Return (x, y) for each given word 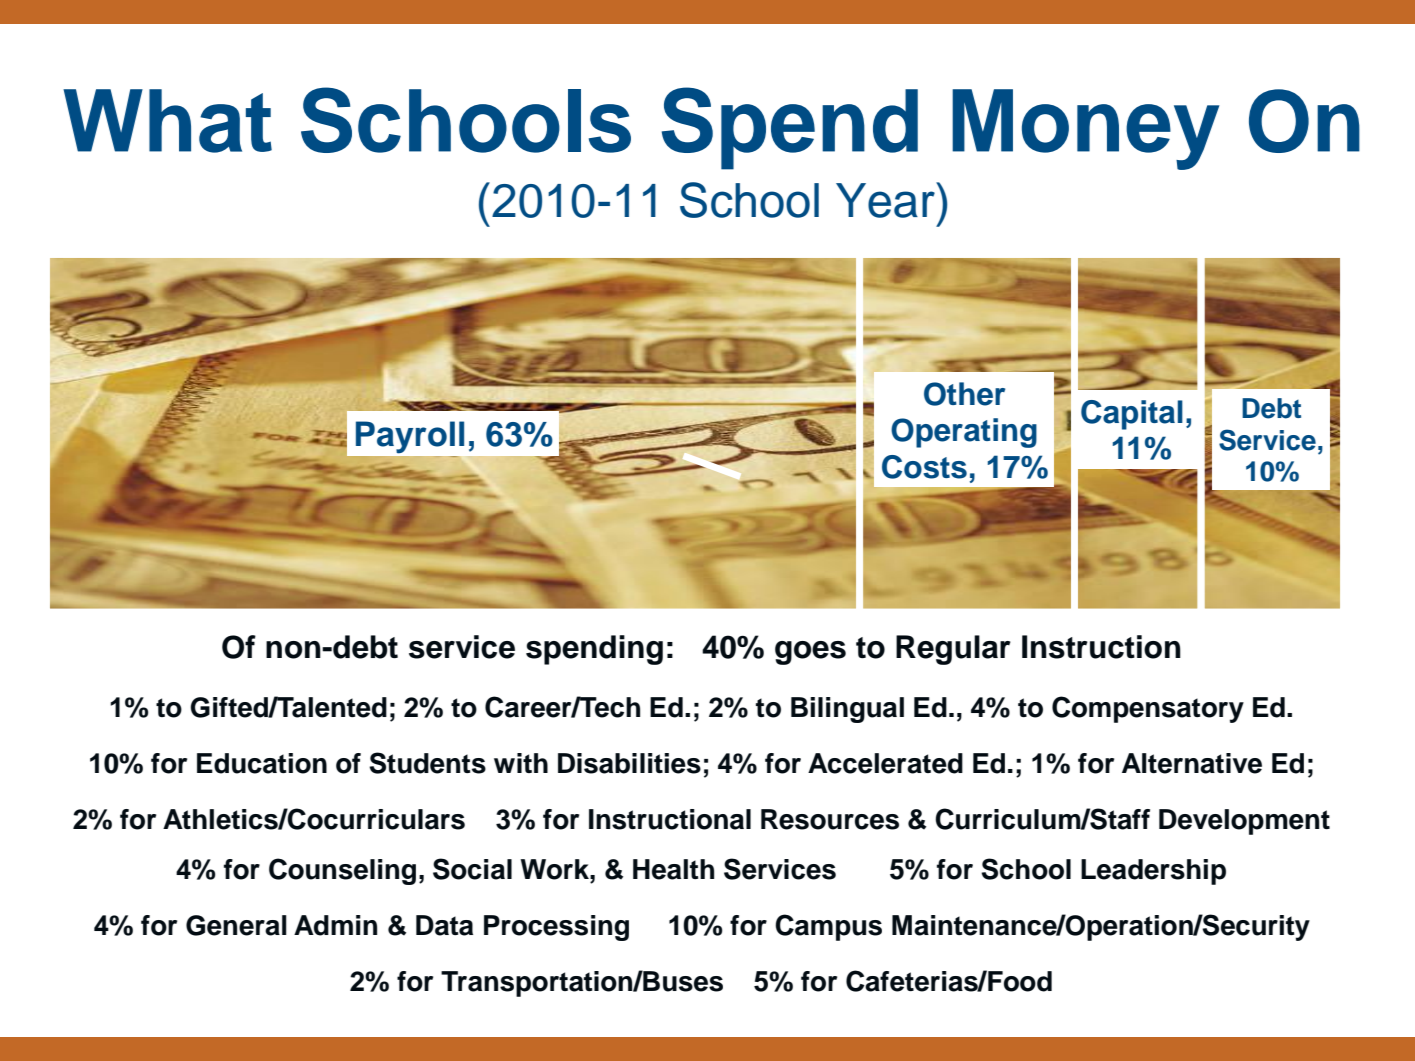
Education (262, 763)
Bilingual (847, 710)
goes (810, 653)
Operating (964, 433)
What (167, 121)
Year (886, 200)
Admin (335, 925)
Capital (1132, 415)
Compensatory (1148, 709)
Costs (924, 467)
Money (1085, 129)
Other (964, 394)
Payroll (410, 437)
